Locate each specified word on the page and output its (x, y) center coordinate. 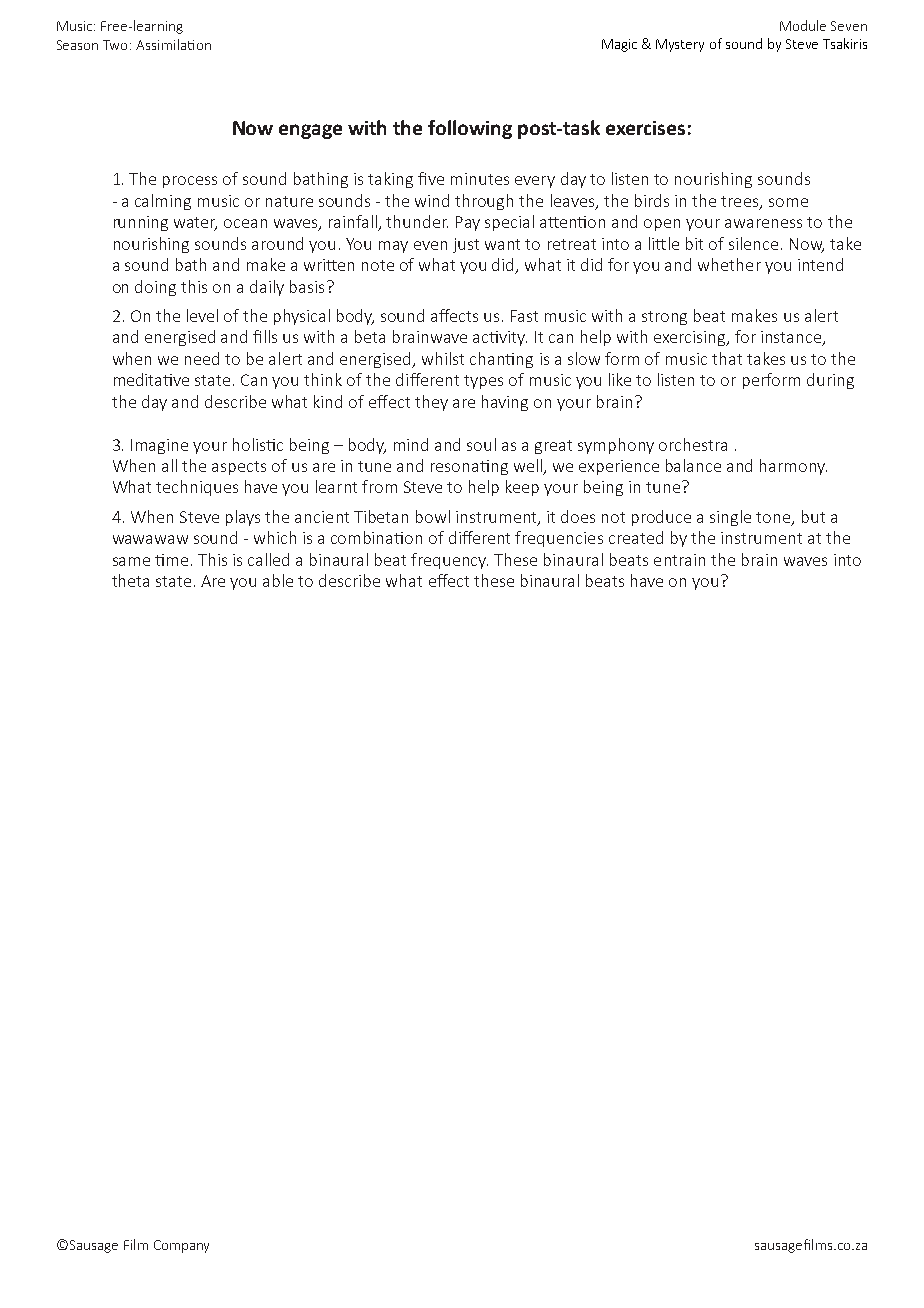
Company (181, 1246)
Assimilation (173, 44)
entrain (679, 560)
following (470, 129)
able (278, 580)
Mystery (680, 45)
